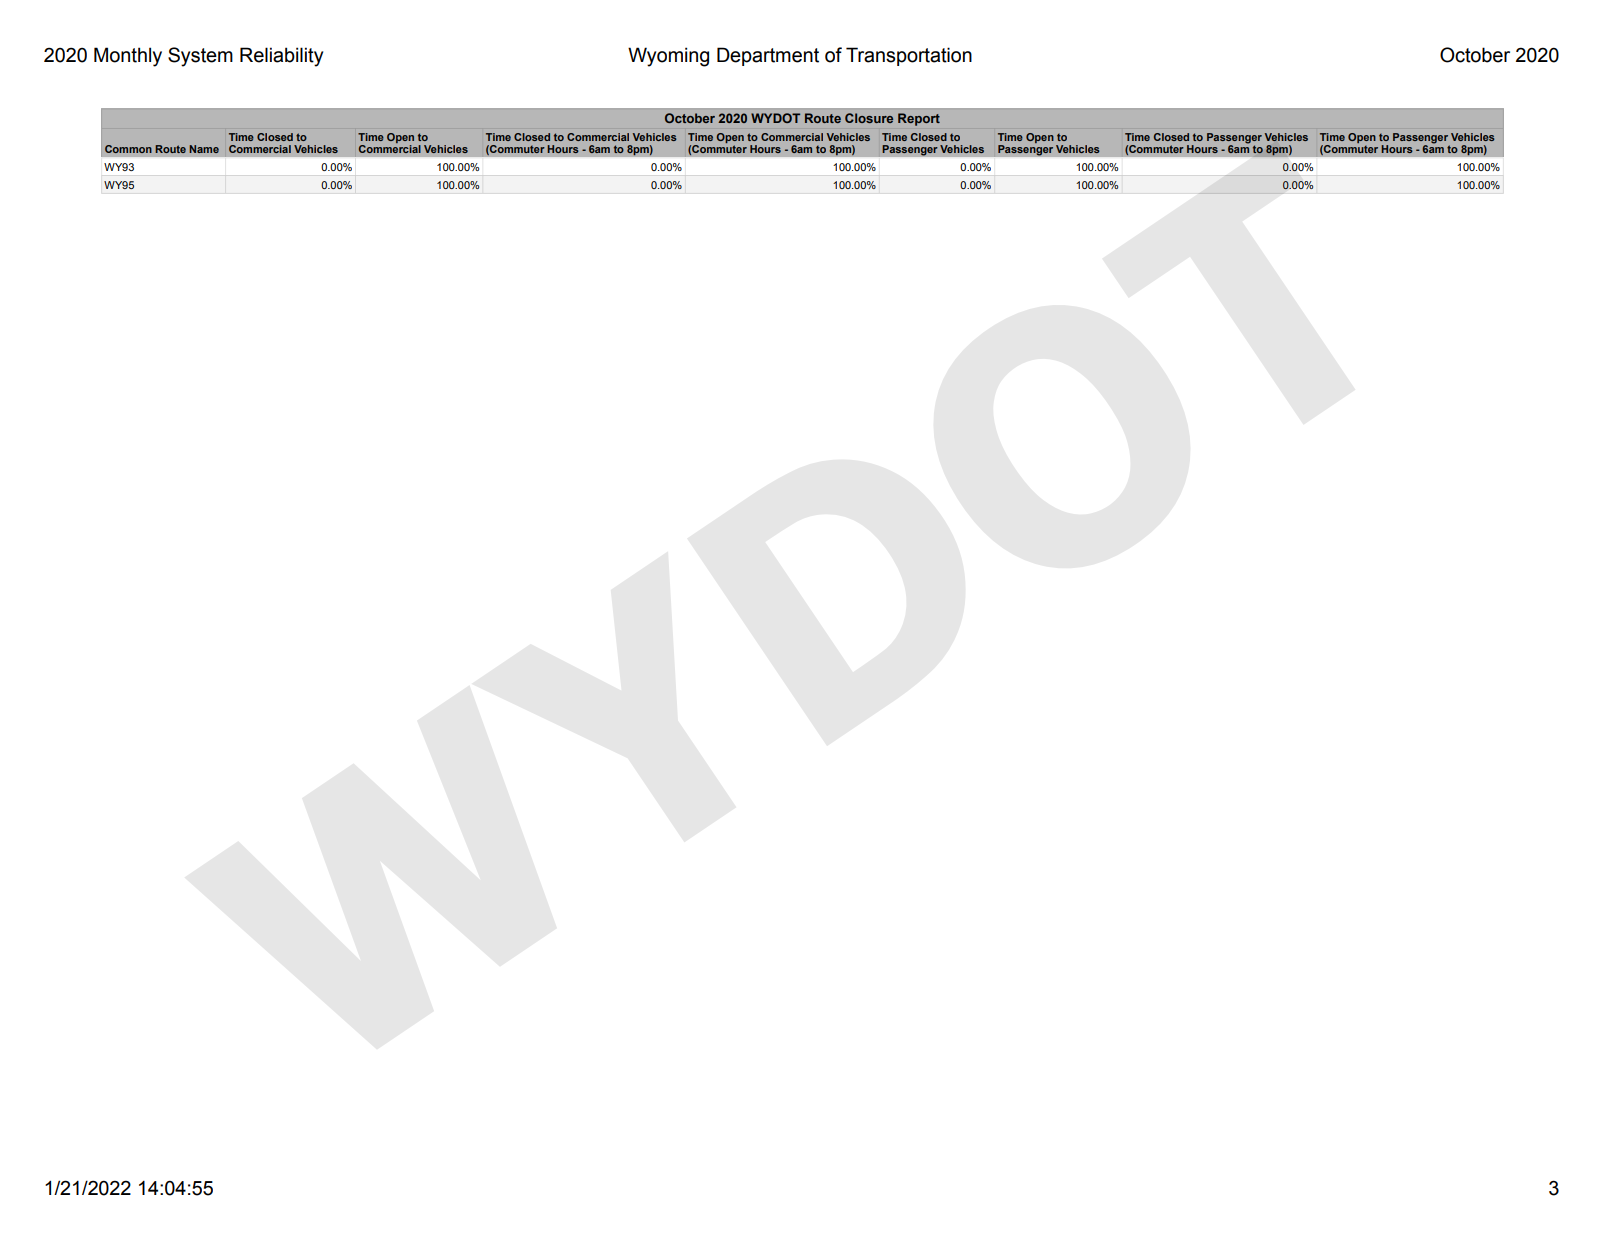 The height and width of the screenshot is (1240, 1605). What do you see at coordinates (200, 57) in the screenshot?
I see `System` at bounding box center [200, 57].
